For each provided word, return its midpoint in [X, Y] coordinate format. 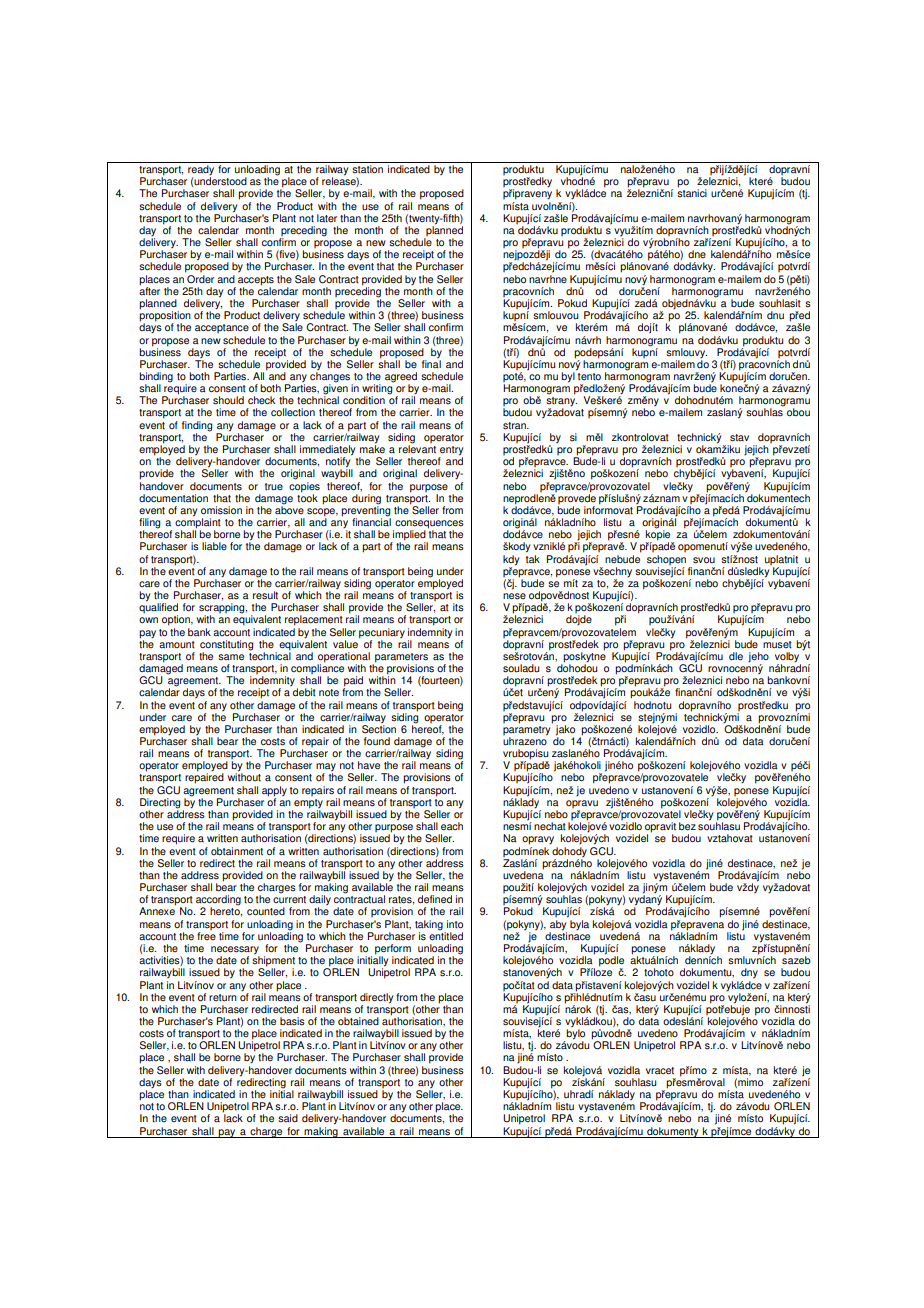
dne [697, 254]
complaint [198, 523]
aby [559, 924]
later [327, 218]
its [458, 607]
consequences [428, 525]
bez [687, 826]
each [452, 826]
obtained [358, 1021]
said [288, 1118]
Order [199, 277]
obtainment [237, 851]
